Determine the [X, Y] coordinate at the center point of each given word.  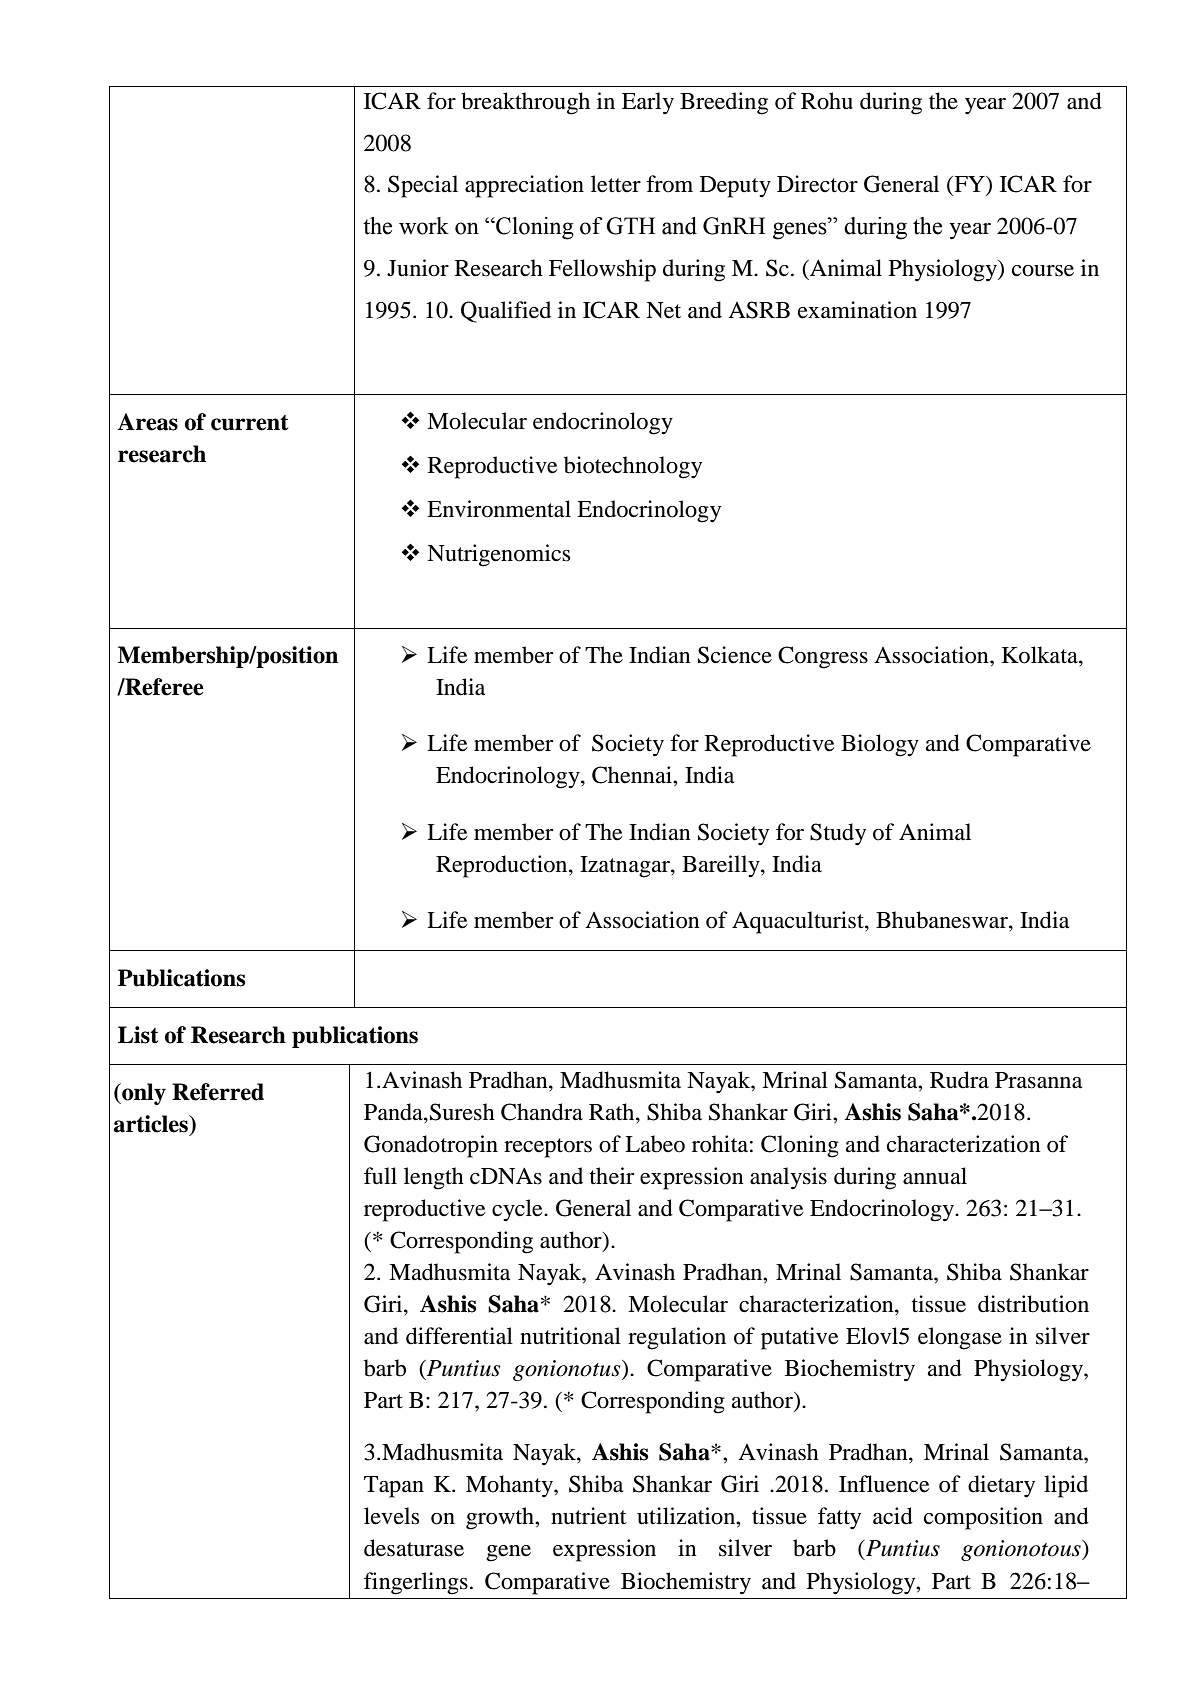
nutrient [589, 1516]
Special [423, 186]
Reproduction [503, 866]
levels [391, 1516]
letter [616, 184]
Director [817, 184]
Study [838, 834]
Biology [880, 745]
